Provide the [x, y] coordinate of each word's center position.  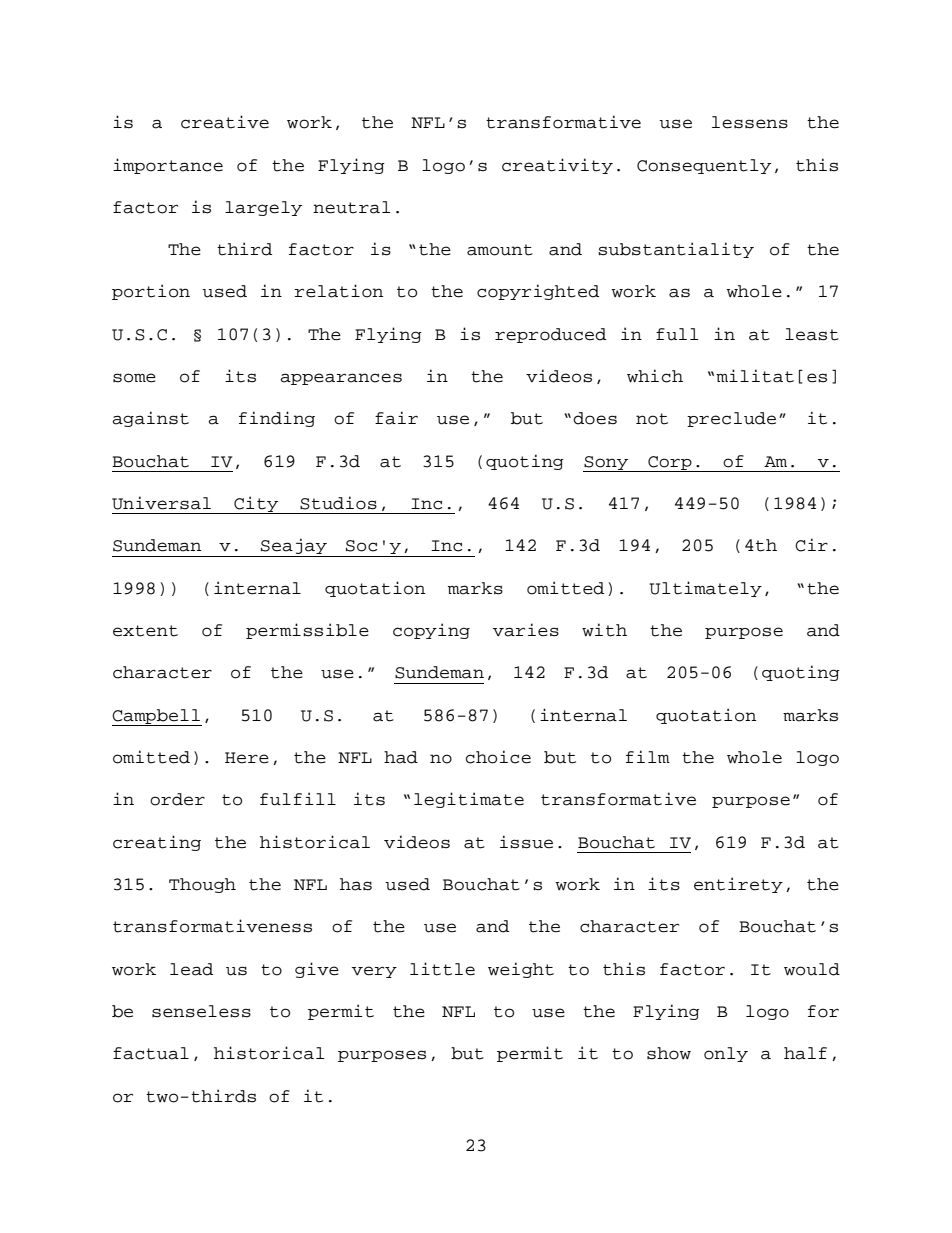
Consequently [704, 166]
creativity [557, 166]
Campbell [157, 717]
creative [225, 122]
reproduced [550, 335]
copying [431, 631]
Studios [338, 503]
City [256, 505]
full [677, 334]
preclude [731, 419]
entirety [738, 885]
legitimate [469, 800]
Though [202, 885]
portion [151, 292]
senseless [201, 1011]
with [604, 630]
